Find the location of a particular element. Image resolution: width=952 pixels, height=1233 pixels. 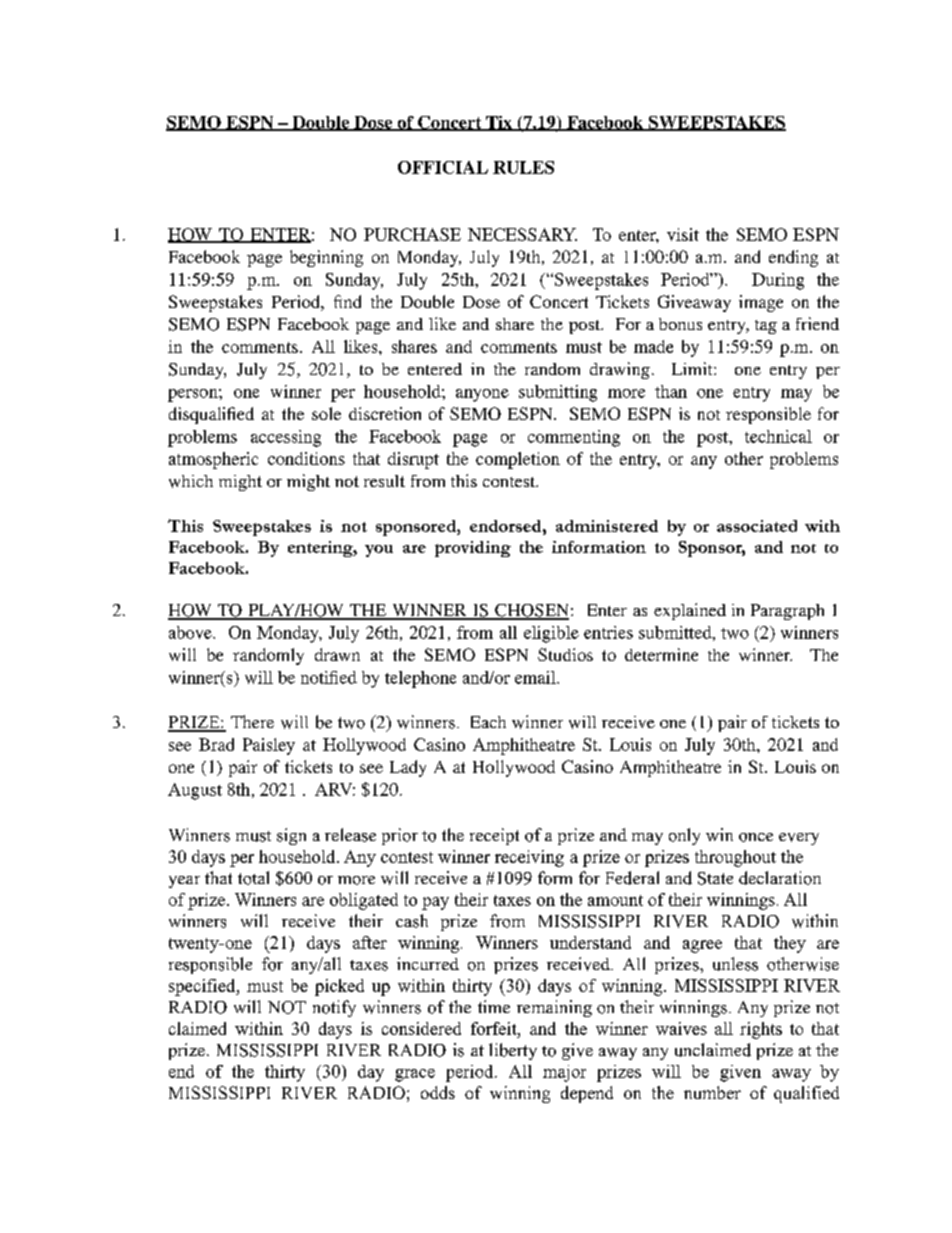

number is located at coordinates (712, 1092).
